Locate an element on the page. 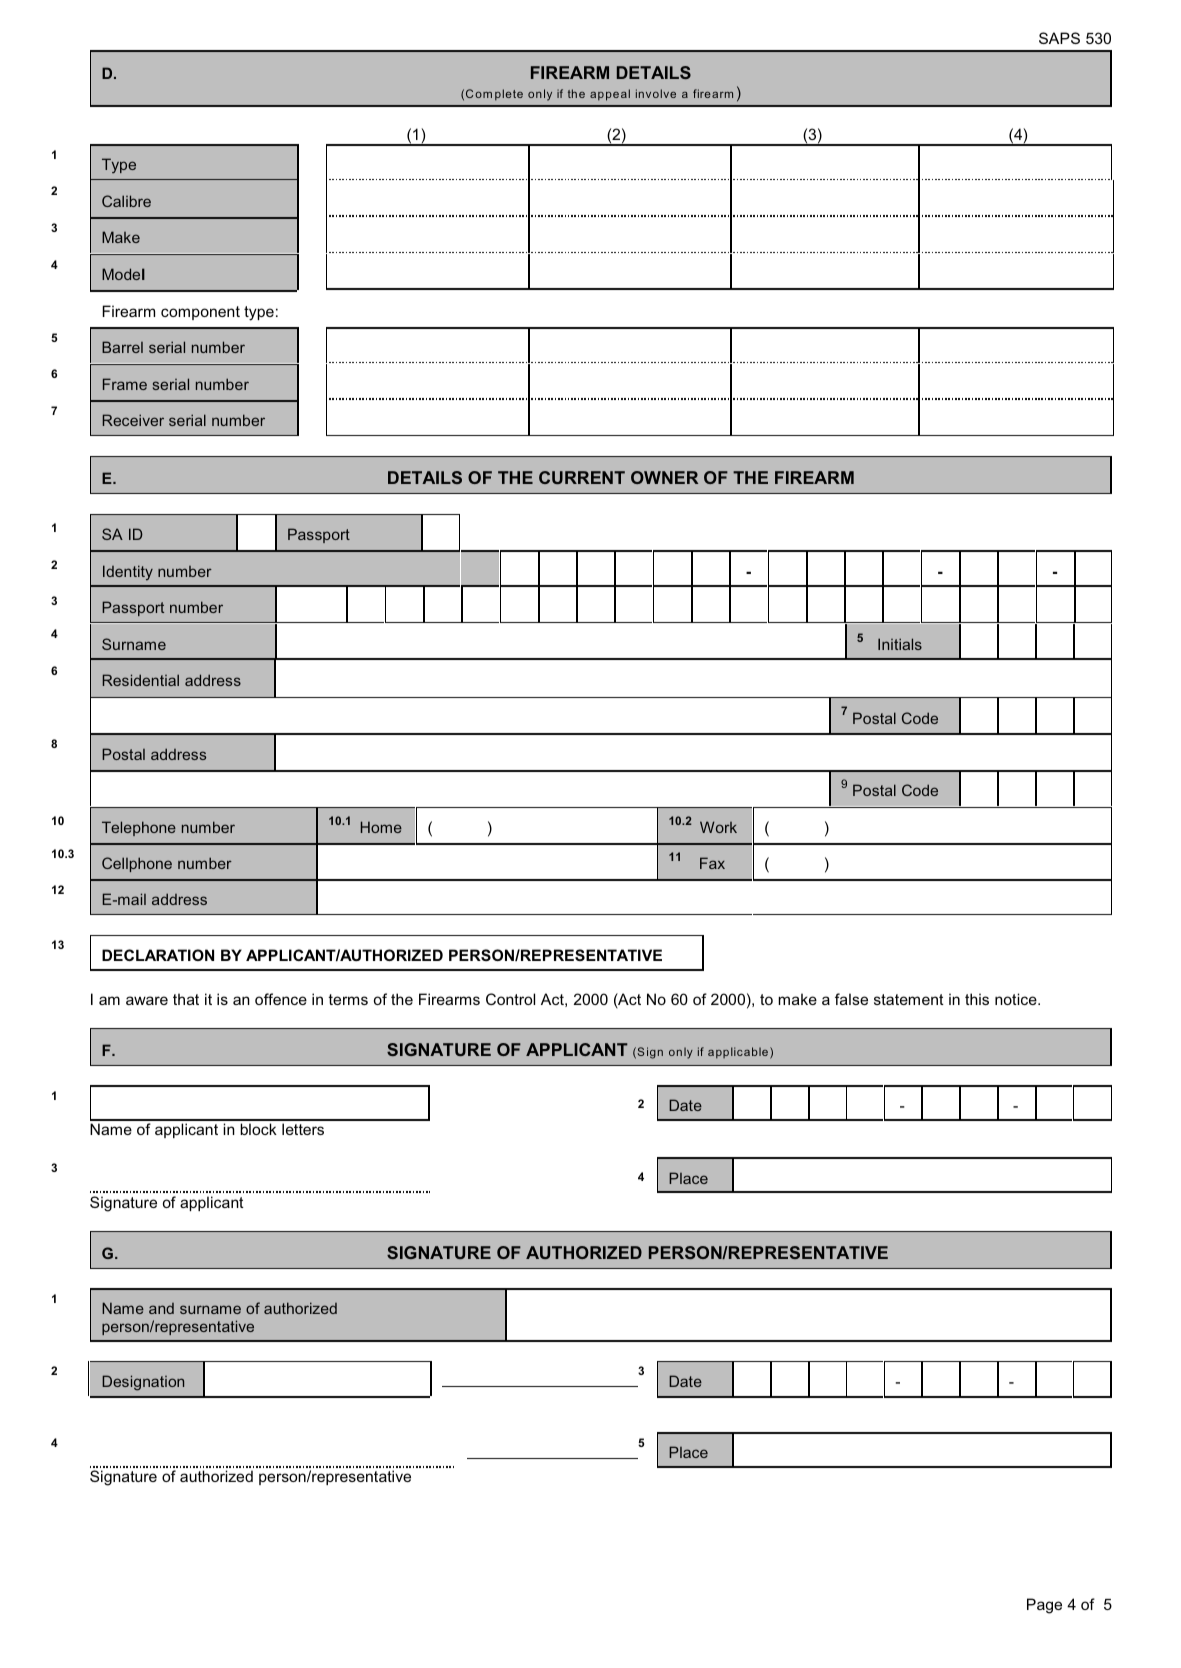  and is located at coordinates (161, 1308).
